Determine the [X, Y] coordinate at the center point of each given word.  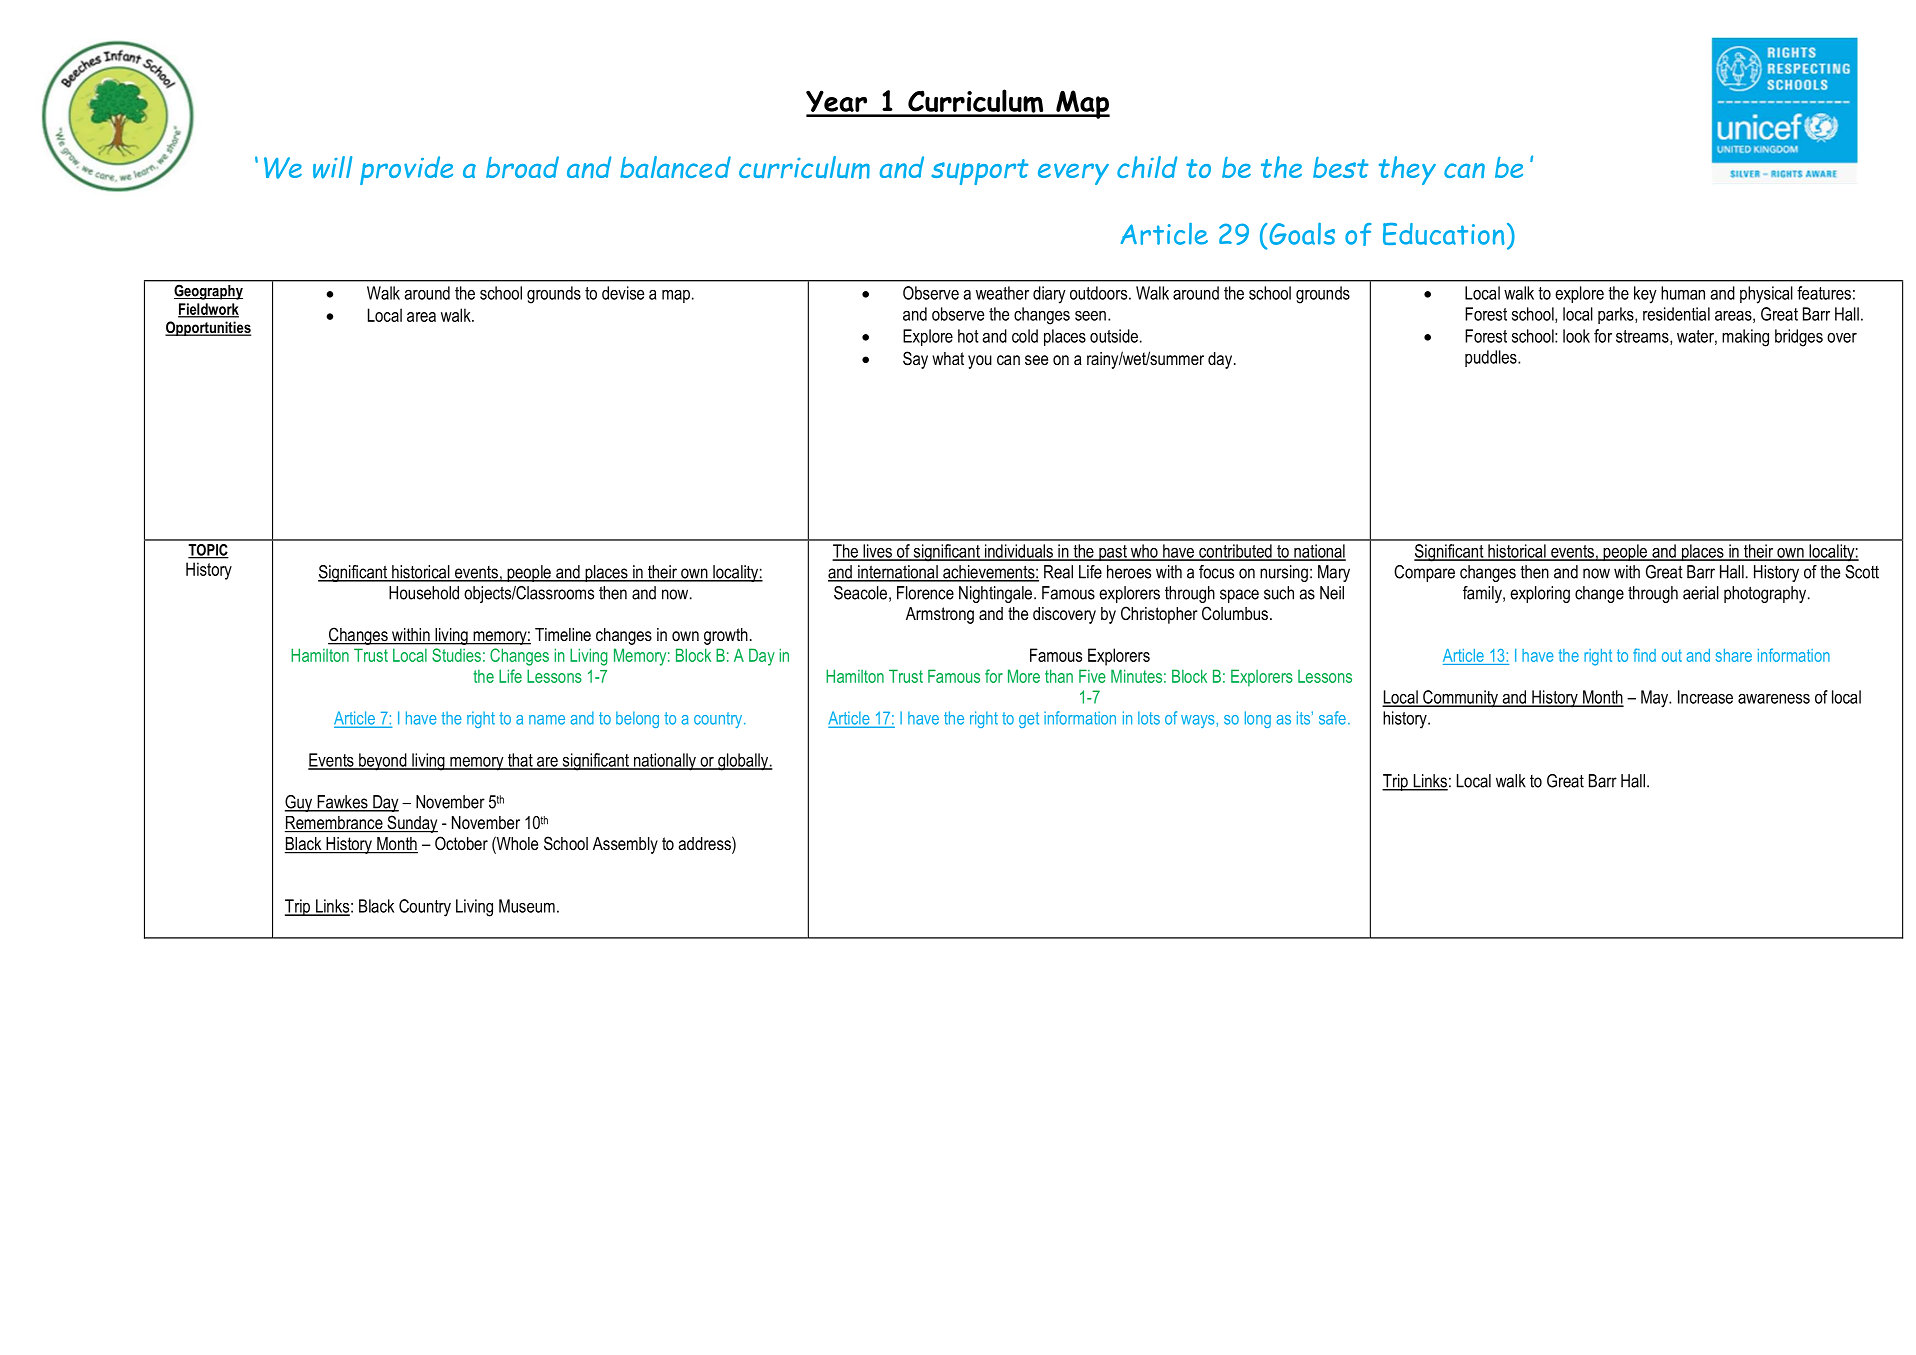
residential [1676, 314]
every [1073, 174]
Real [1058, 572]
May [1655, 699]
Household [424, 593]
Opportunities [208, 328]
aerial [1701, 593]
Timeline [563, 634]
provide [406, 170]
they [1407, 170]
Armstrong [940, 615]
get [1029, 720]
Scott [1862, 572]
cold [1025, 336]
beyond [383, 762]
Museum [527, 906]
